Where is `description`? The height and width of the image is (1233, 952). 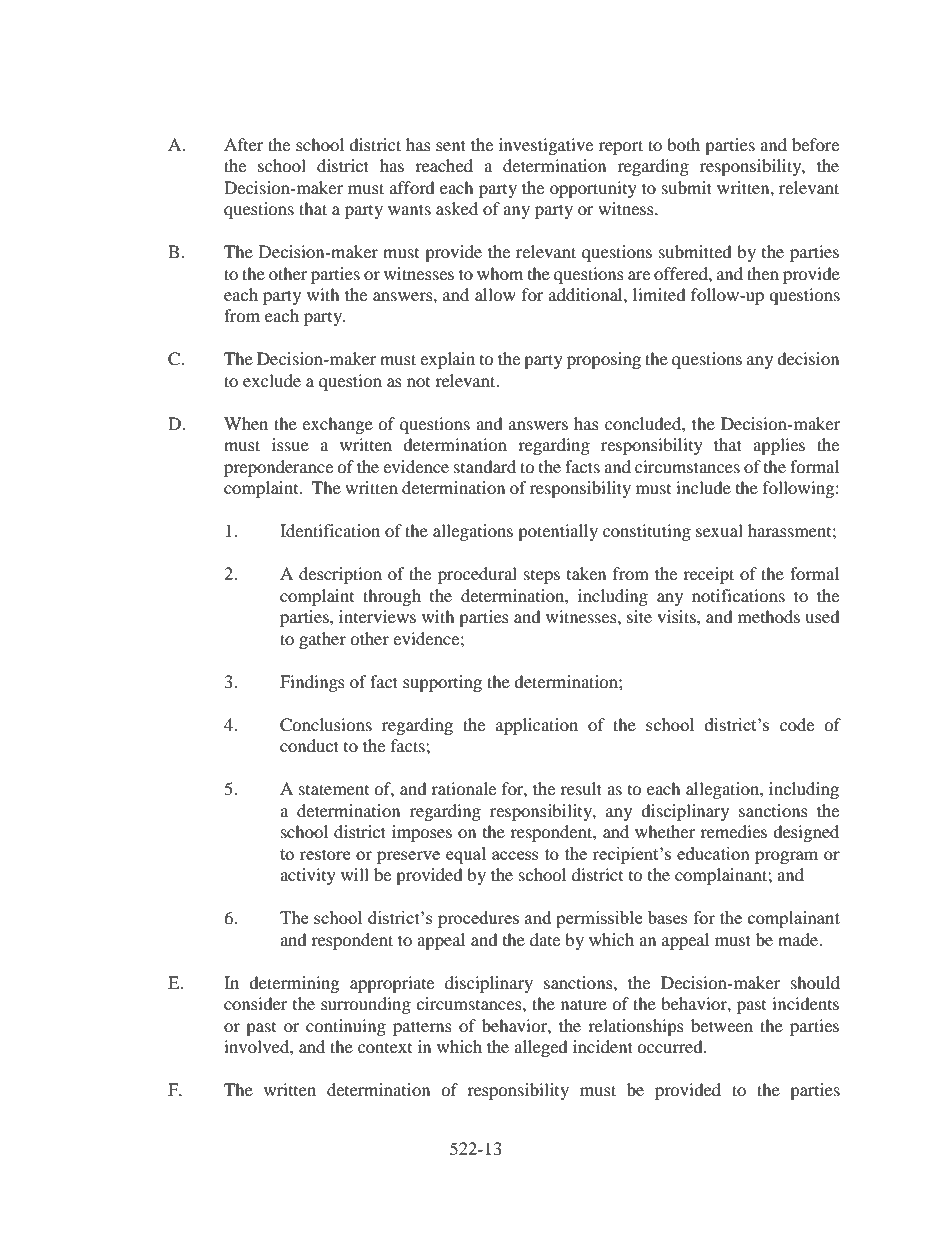 description is located at coordinates (340, 575).
